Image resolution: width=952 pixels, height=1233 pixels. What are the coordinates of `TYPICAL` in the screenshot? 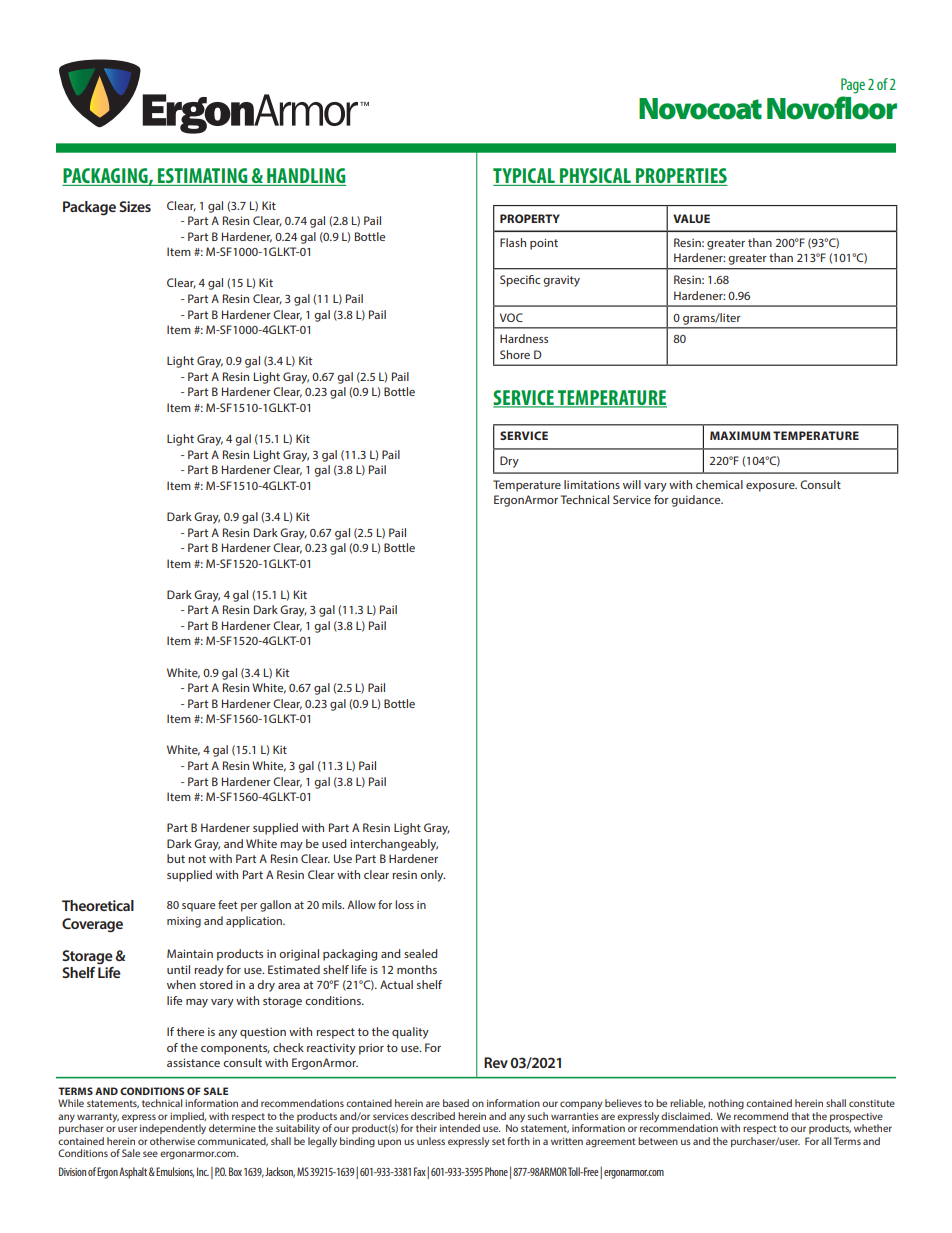 It's located at (525, 177).
